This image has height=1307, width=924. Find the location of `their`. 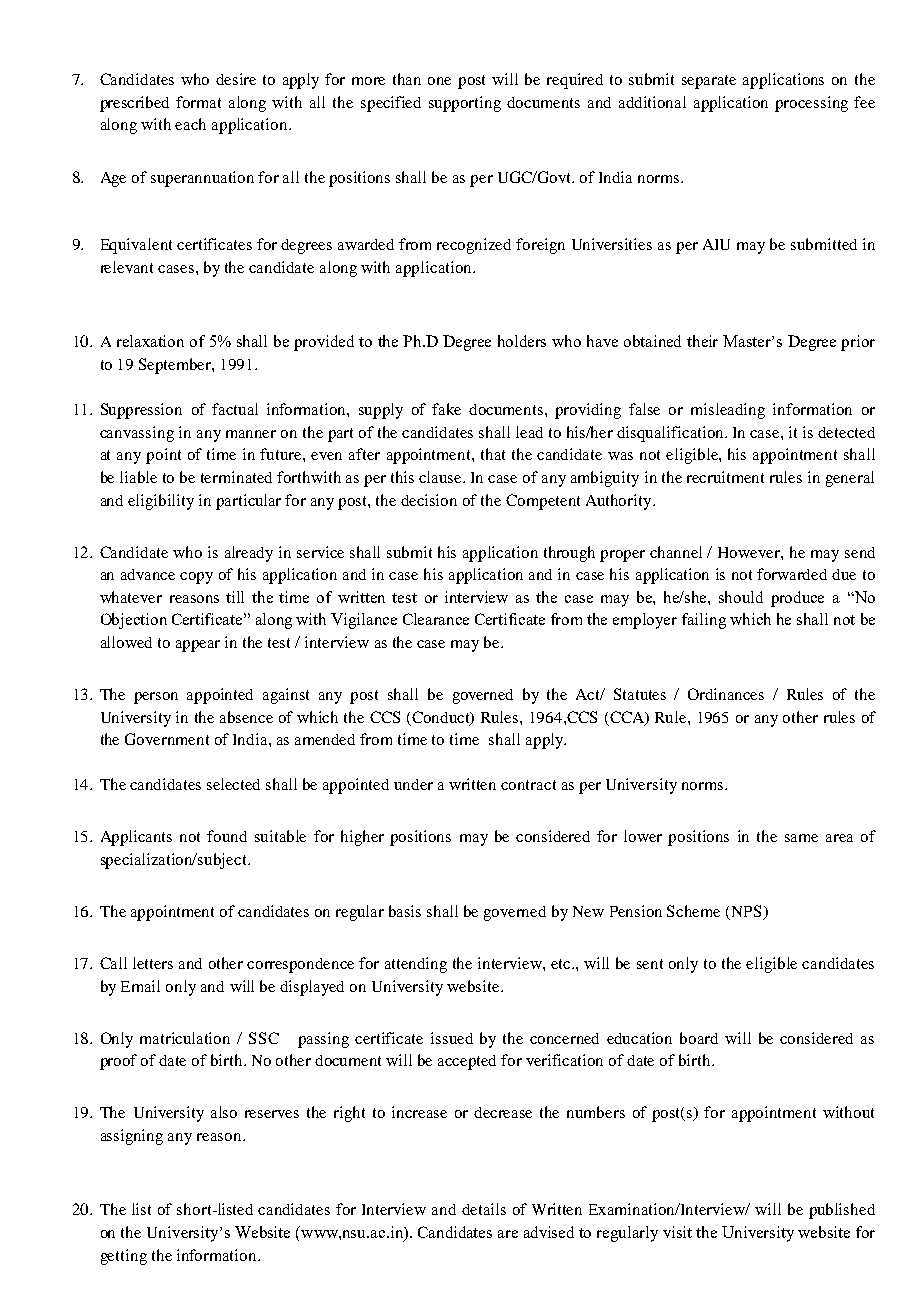

their is located at coordinates (702, 341).
